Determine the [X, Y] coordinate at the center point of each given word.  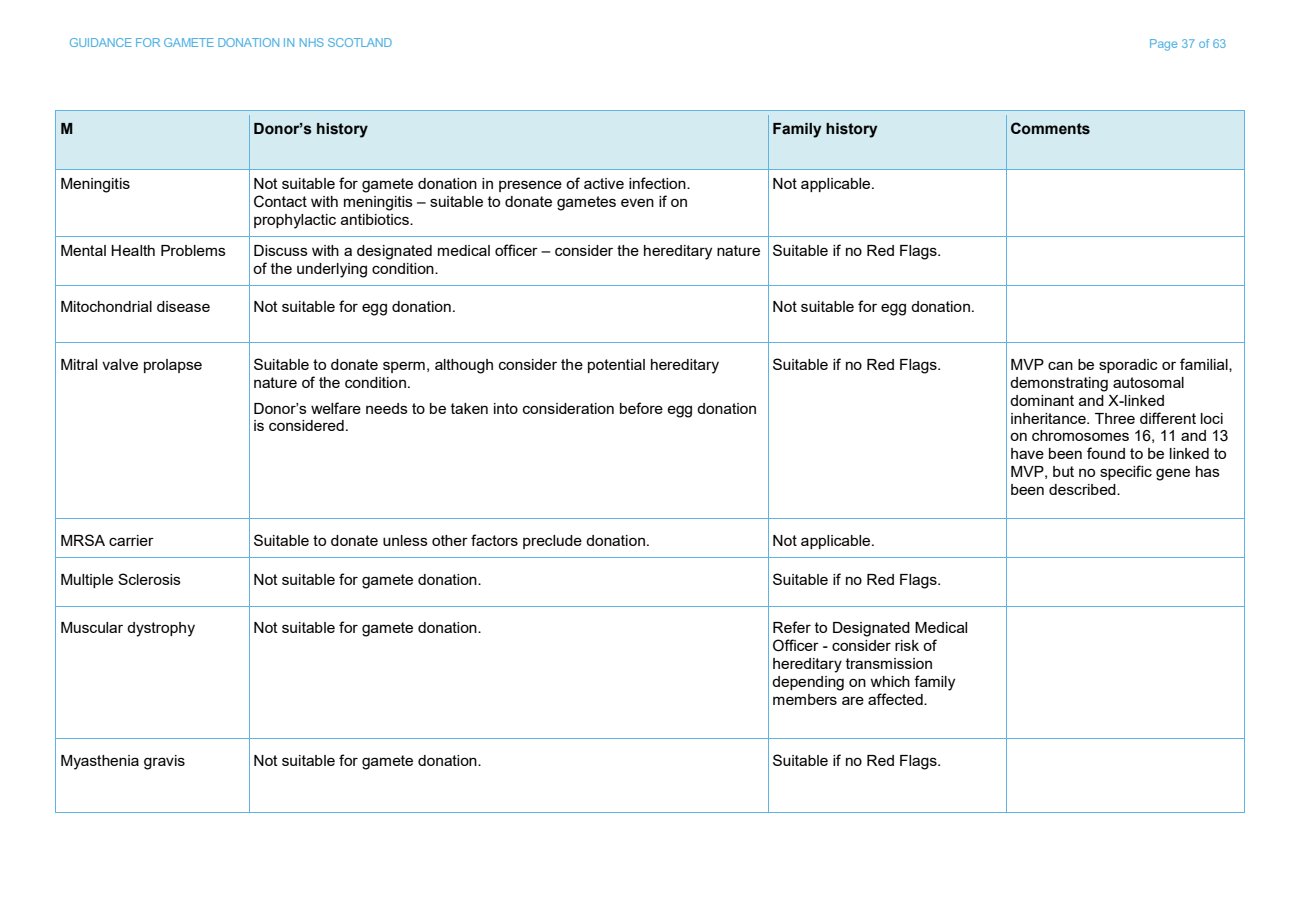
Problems [193, 250]
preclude [552, 542]
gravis [164, 762]
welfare [336, 408]
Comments [1050, 128]
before [641, 408]
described [1083, 489]
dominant [1042, 400]
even [637, 202]
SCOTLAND [360, 42]
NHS [312, 42]
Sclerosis [149, 579]
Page [1163, 45]
